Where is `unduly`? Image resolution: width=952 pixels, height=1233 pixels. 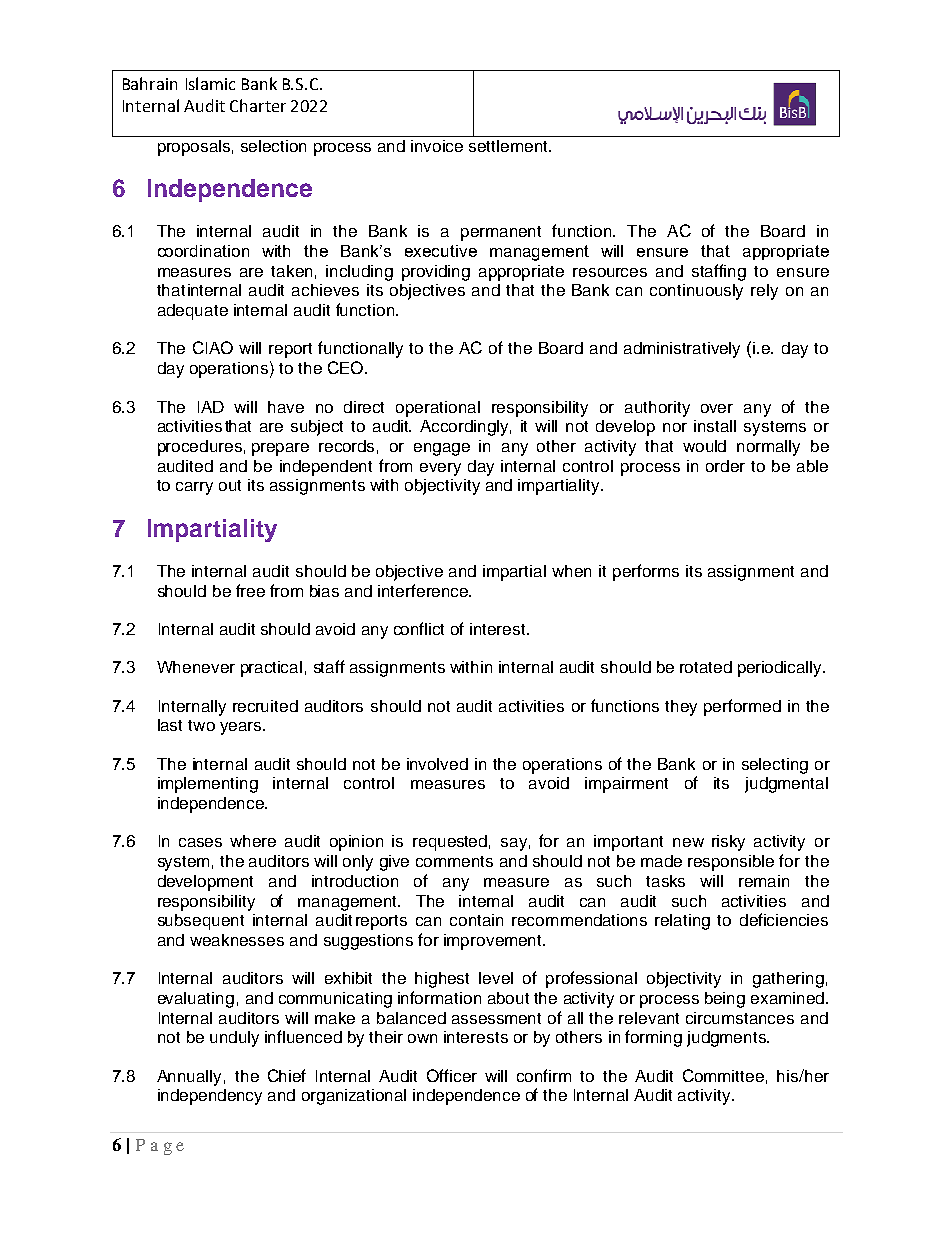
unduly is located at coordinates (234, 1039).
